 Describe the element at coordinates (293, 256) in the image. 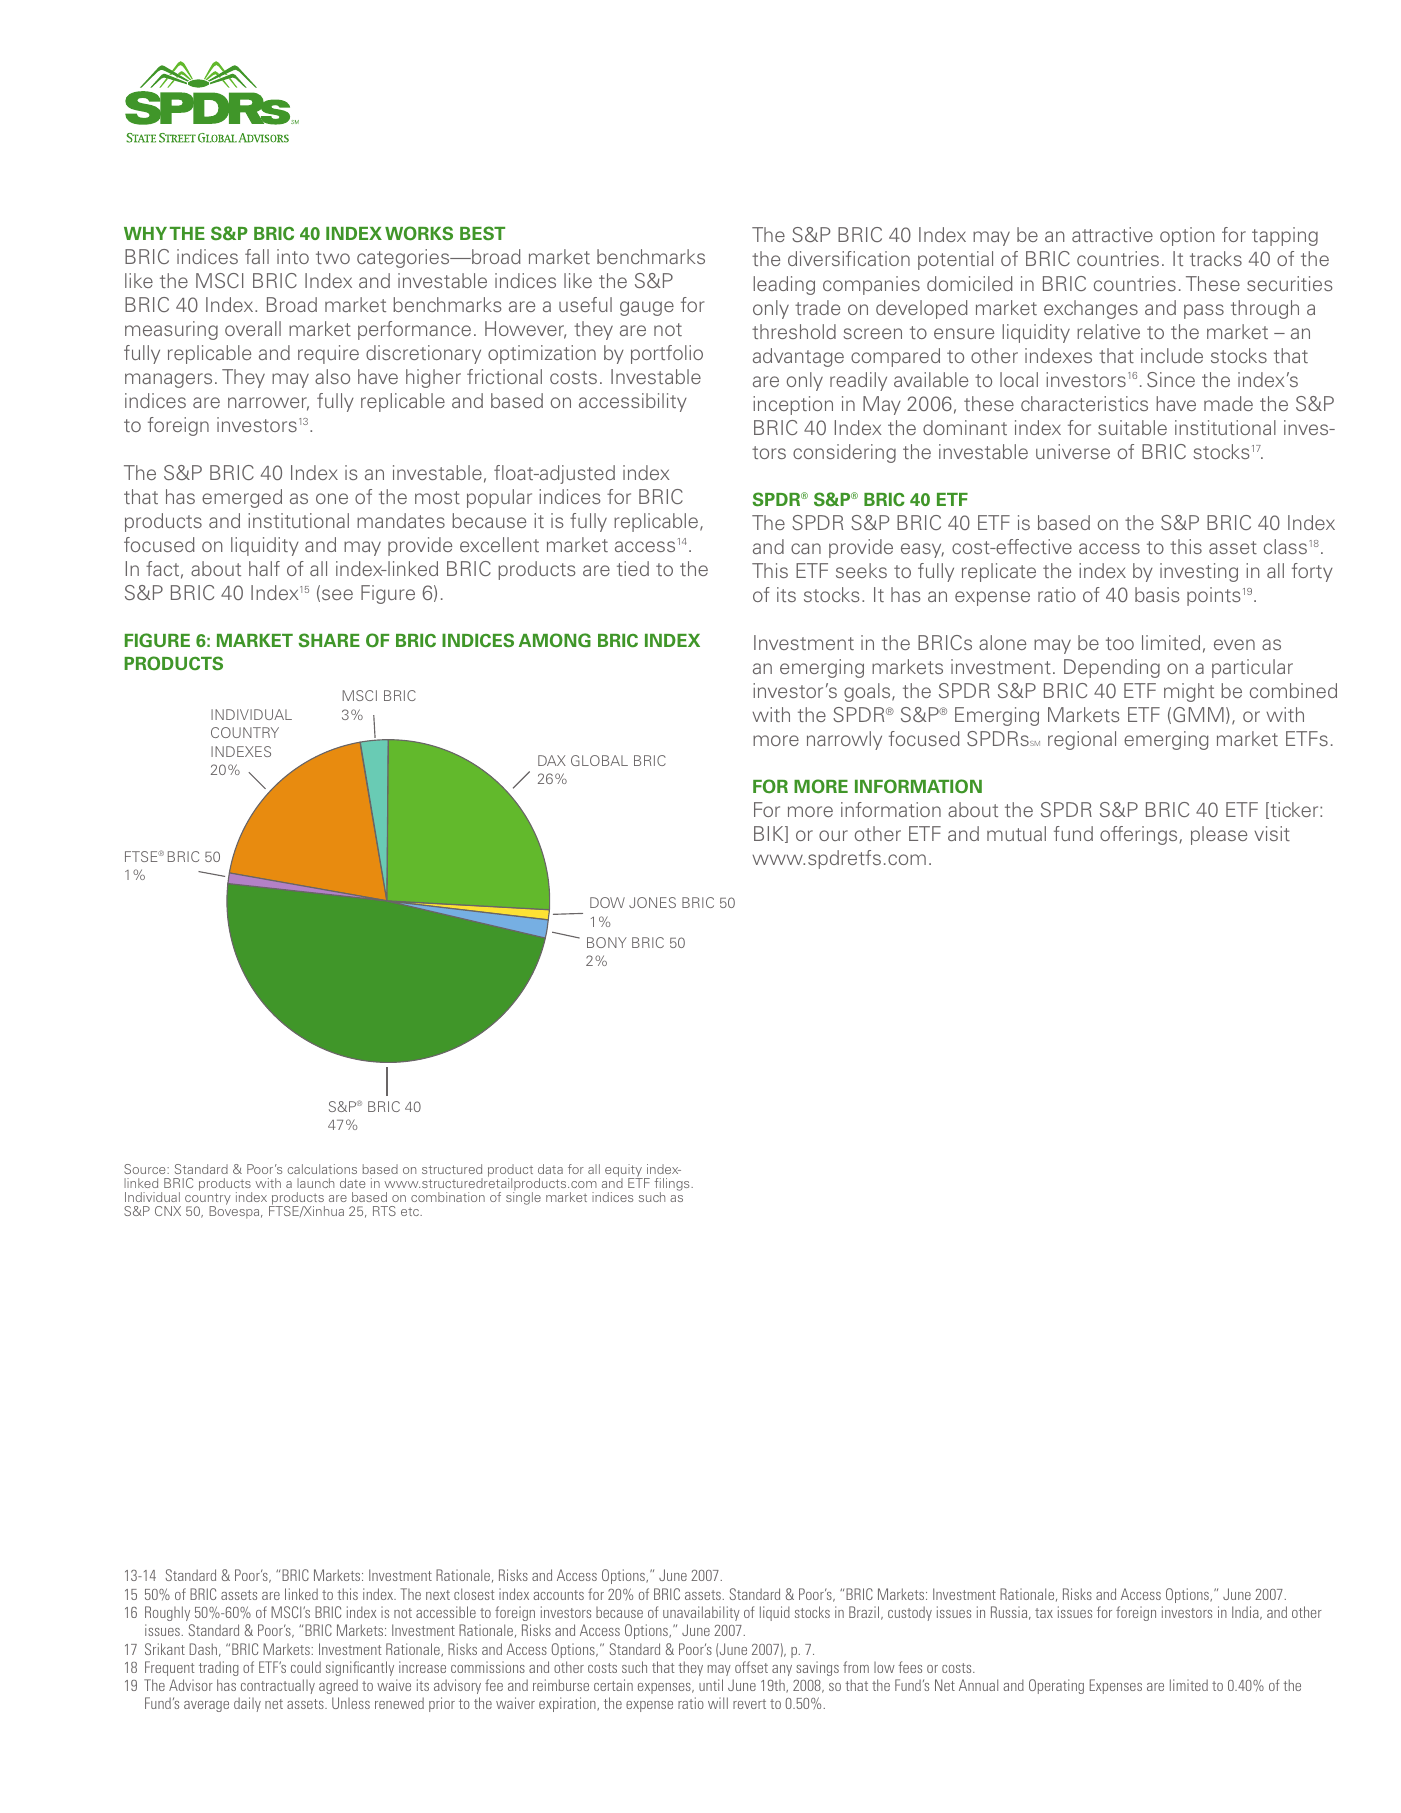

I see `into` at that location.
